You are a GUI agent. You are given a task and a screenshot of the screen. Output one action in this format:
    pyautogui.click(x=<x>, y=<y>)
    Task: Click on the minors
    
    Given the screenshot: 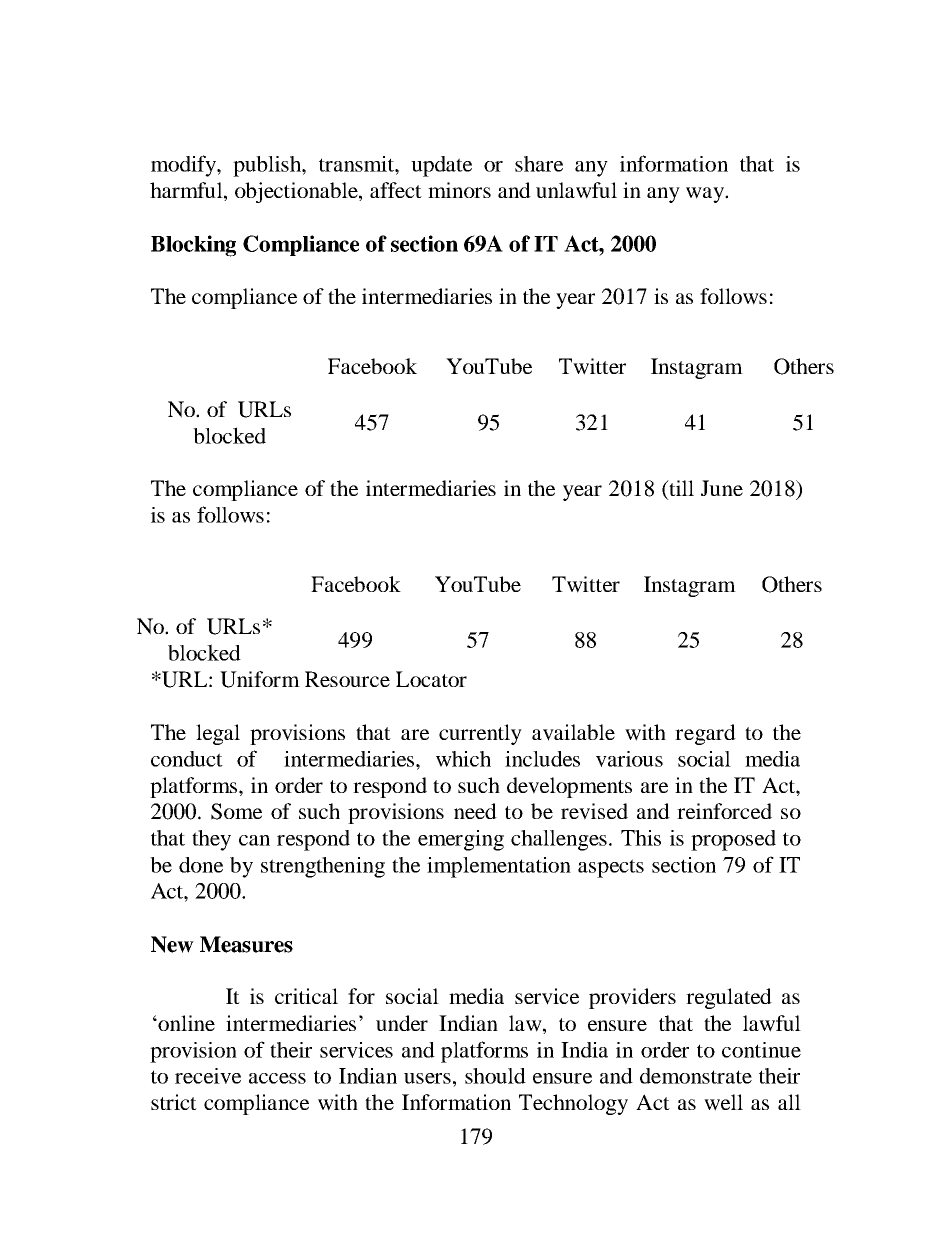 What is the action you would take?
    pyautogui.click(x=459, y=190)
